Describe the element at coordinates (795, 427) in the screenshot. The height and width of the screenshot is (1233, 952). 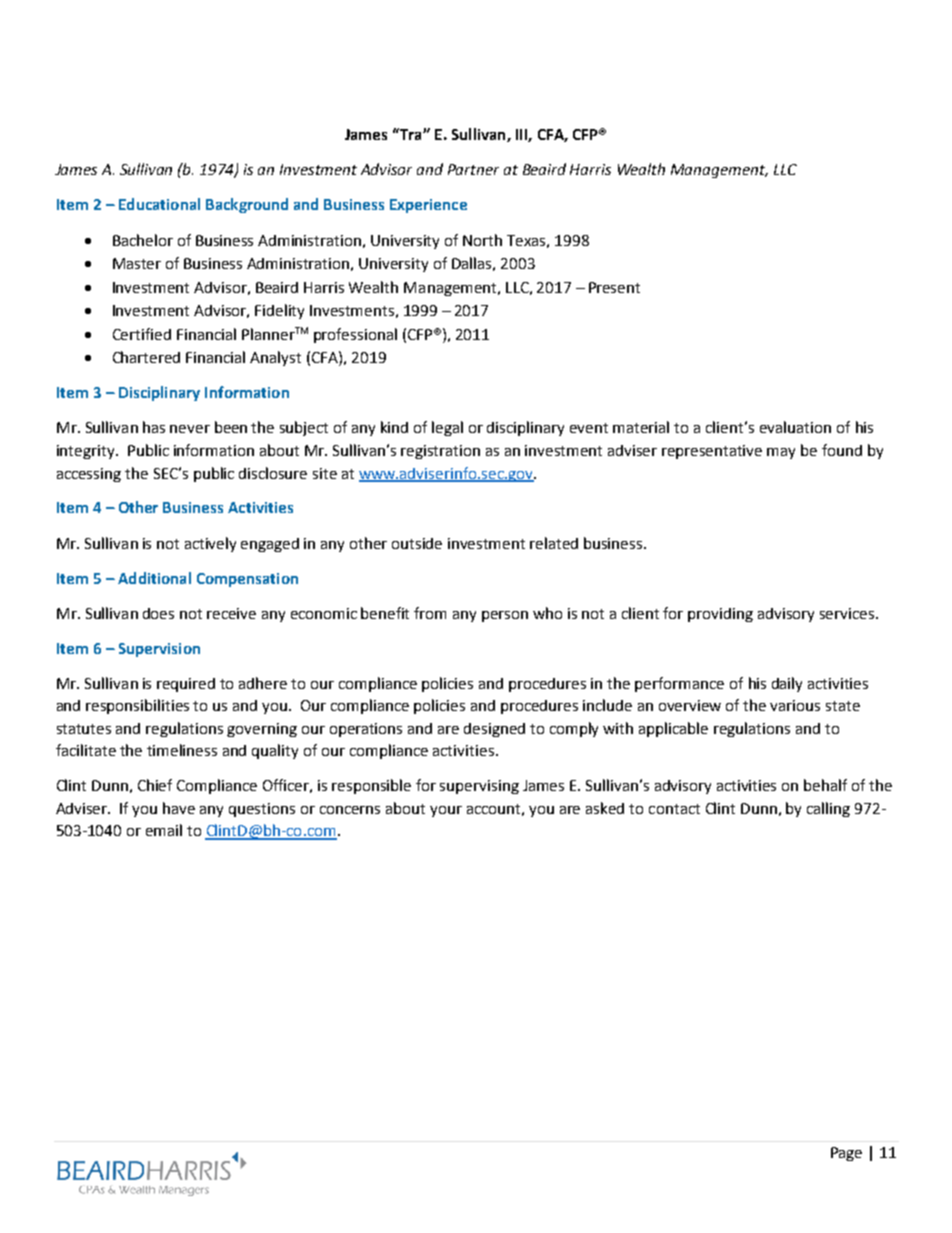
I see `evaluation` at that location.
